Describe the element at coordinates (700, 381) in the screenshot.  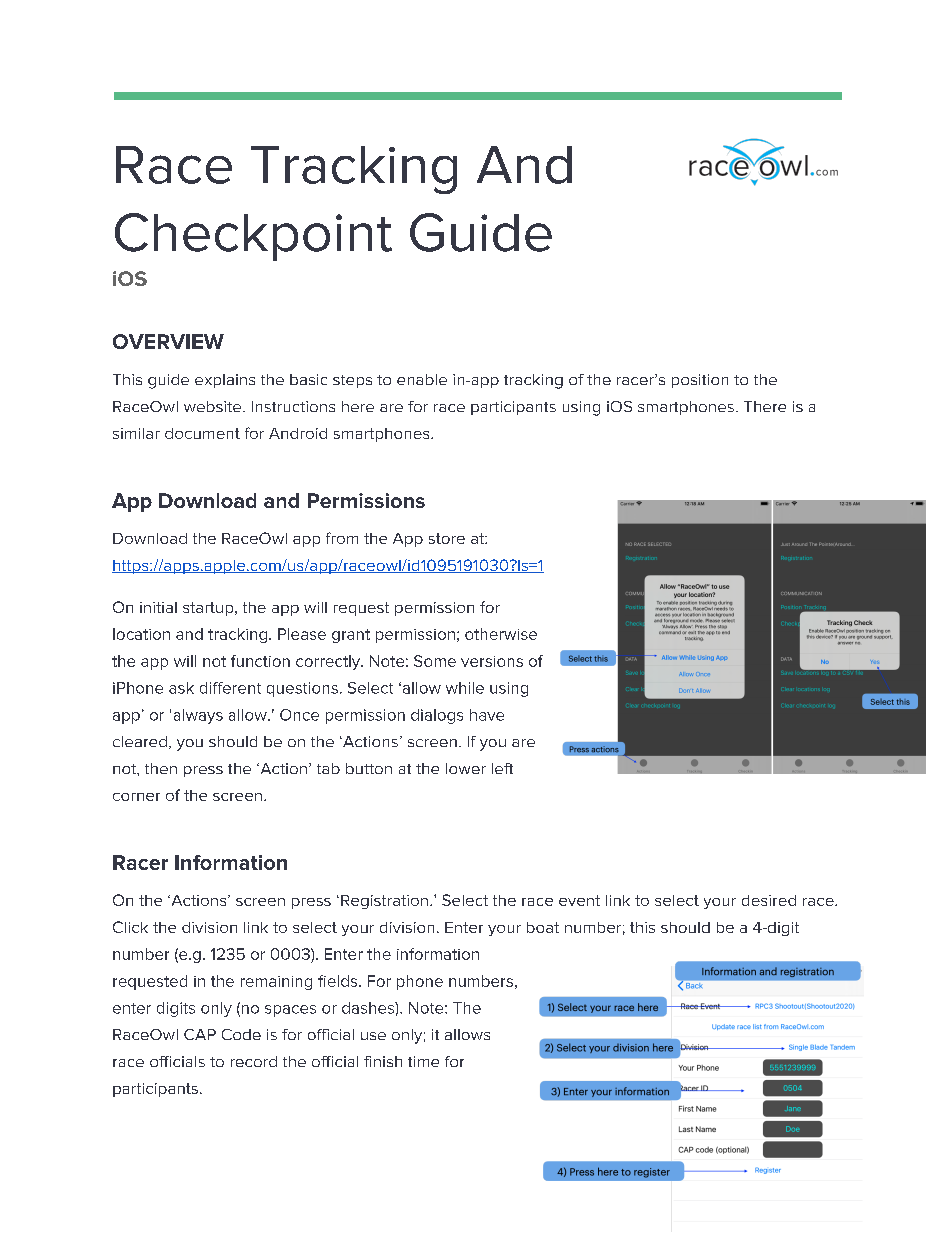
I see `position` at that location.
